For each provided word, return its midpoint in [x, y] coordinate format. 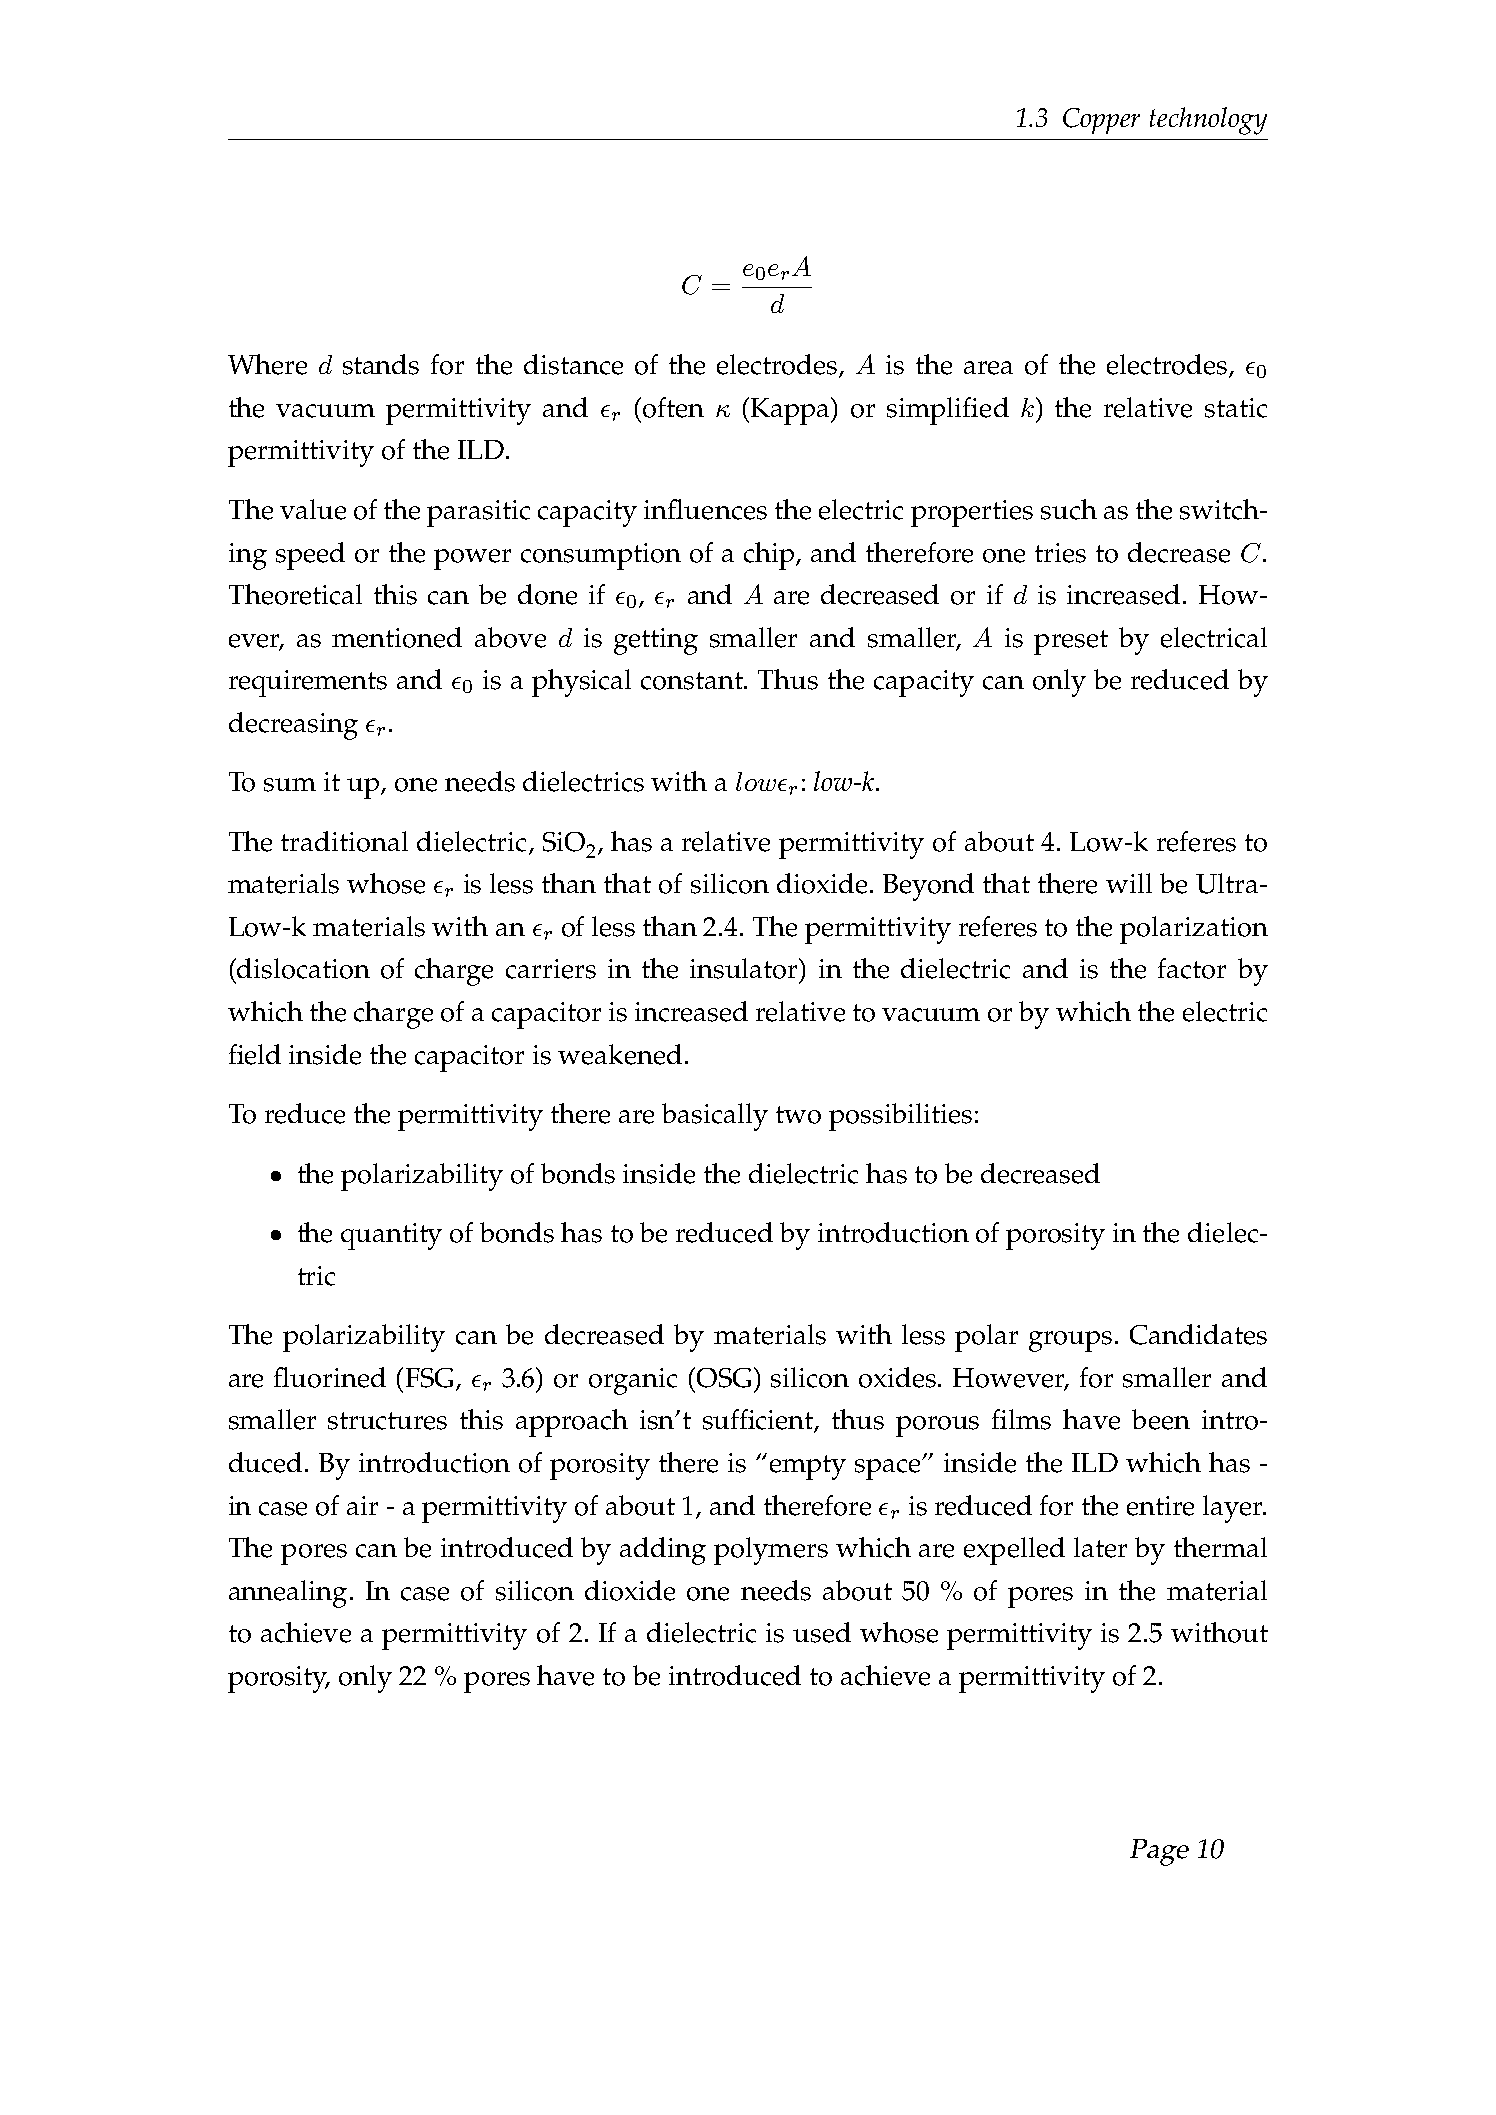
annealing [288, 1594]
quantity [391, 1236]
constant [693, 681]
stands [381, 364]
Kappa [790, 411]
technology [1208, 121]
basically [715, 1117]
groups [1070, 1341]
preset [1071, 642]
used [822, 1632]
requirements [308, 683]
